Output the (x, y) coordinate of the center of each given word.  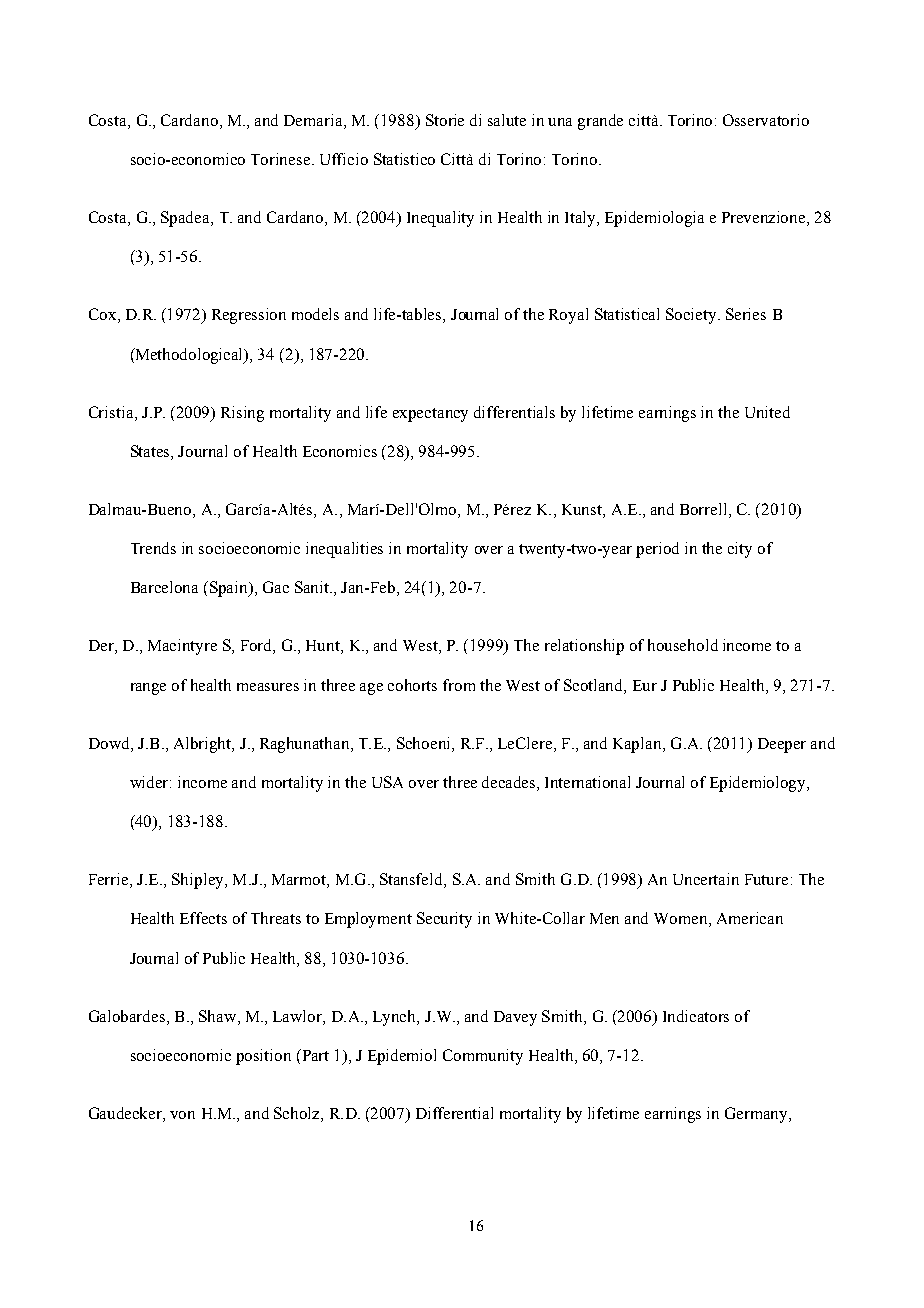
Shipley (199, 881)
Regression (249, 316)
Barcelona (164, 587)
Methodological (190, 356)
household (683, 645)
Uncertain (706, 879)
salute (507, 120)
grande (600, 122)
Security (444, 920)
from (459, 685)
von (182, 1115)
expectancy (430, 415)
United (767, 412)
